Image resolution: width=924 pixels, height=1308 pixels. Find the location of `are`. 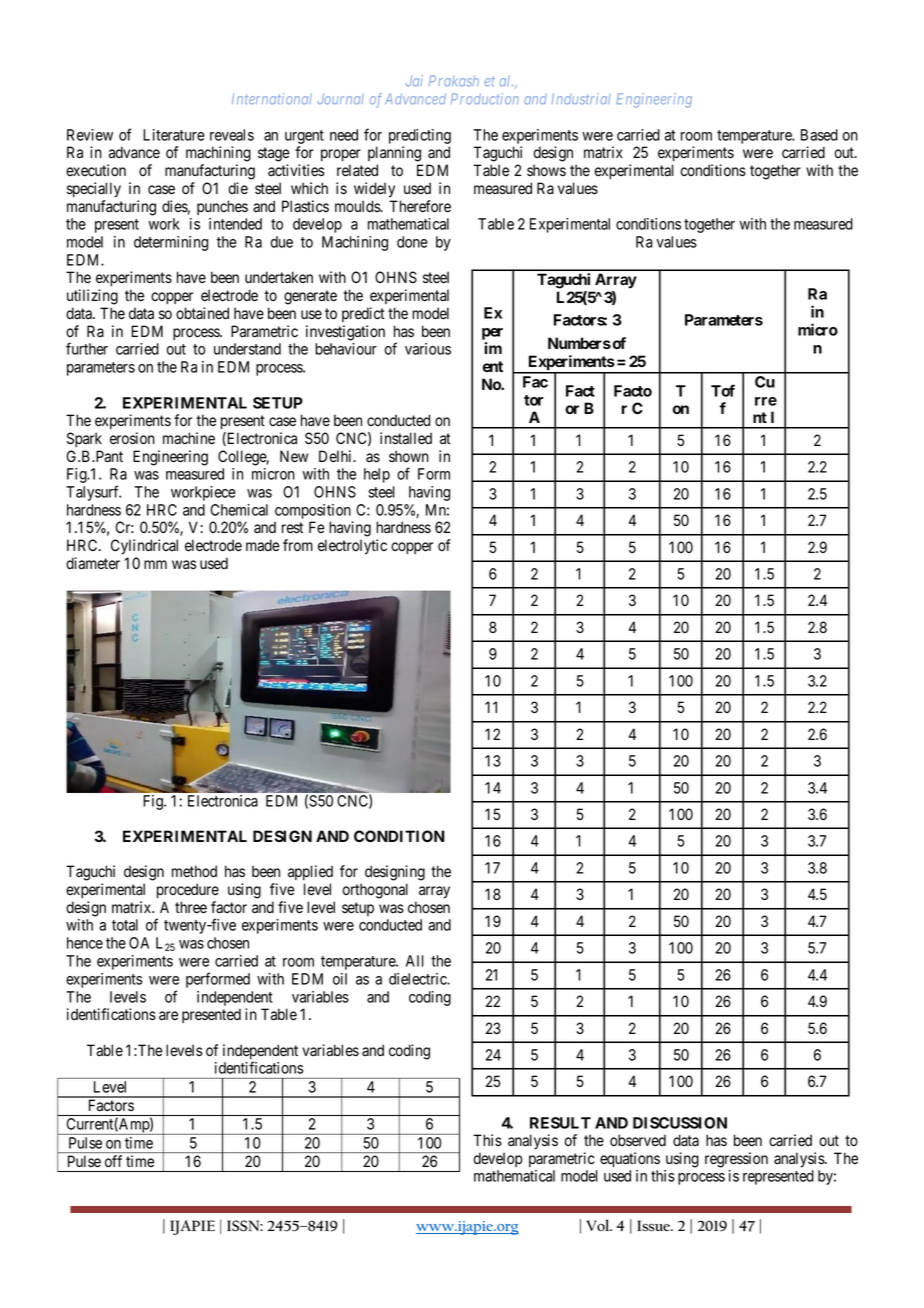

are is located at coordinates (168, 1015).
